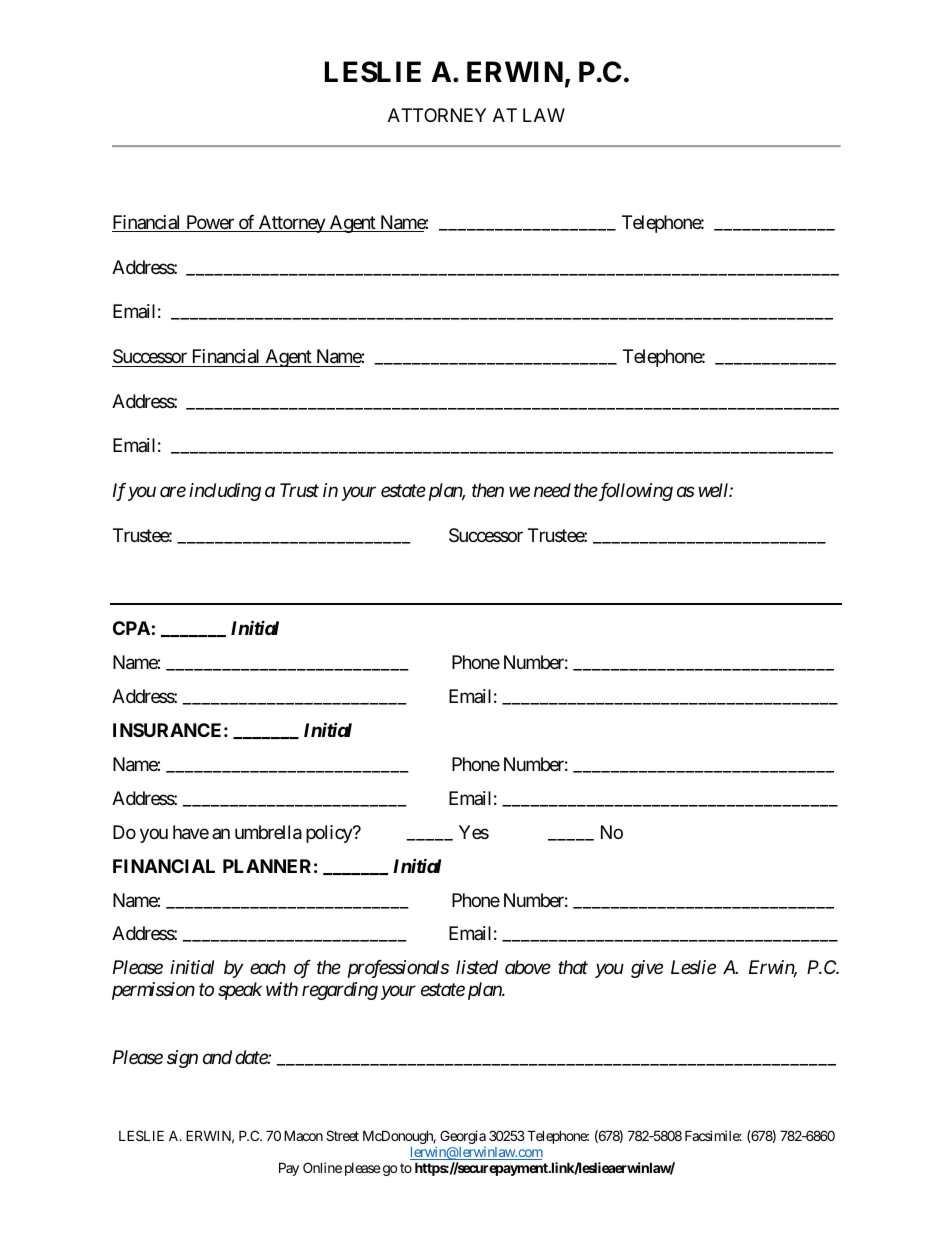 Image resolution: width=952 pixels, height=1233 pixels. Describe the element at coordinates (488, 490) in the screenshot. I see `then` at that location.
